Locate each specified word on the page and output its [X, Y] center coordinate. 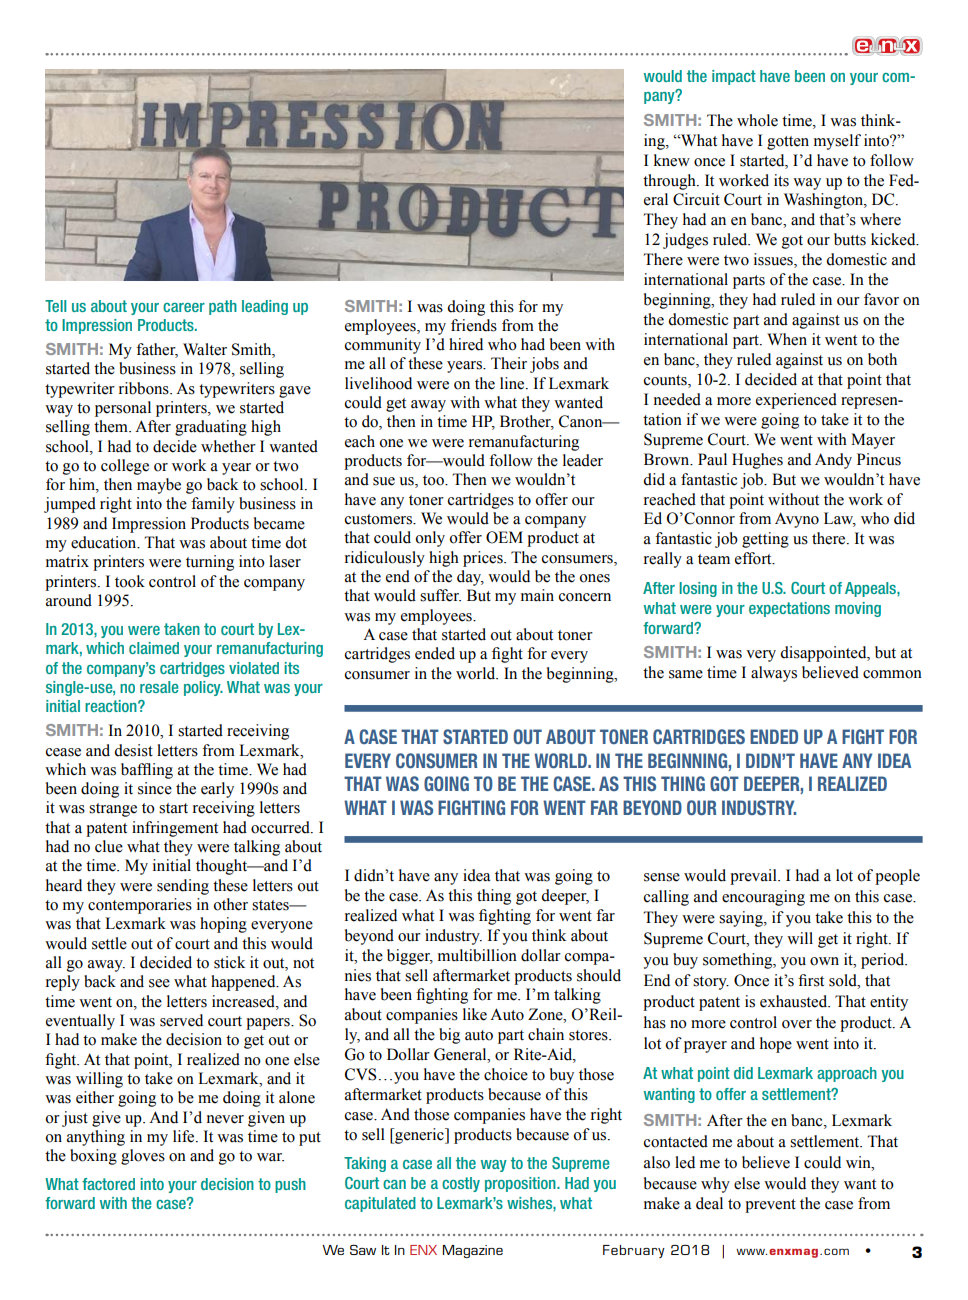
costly [461, 1184]
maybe [159, 486]
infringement [175, 829]
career [184, 307]
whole [757, 120]
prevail [754, 877]
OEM [504, 537]
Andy [833, 461]
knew [672, 160]
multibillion [477, 955]
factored [108, 1184]
